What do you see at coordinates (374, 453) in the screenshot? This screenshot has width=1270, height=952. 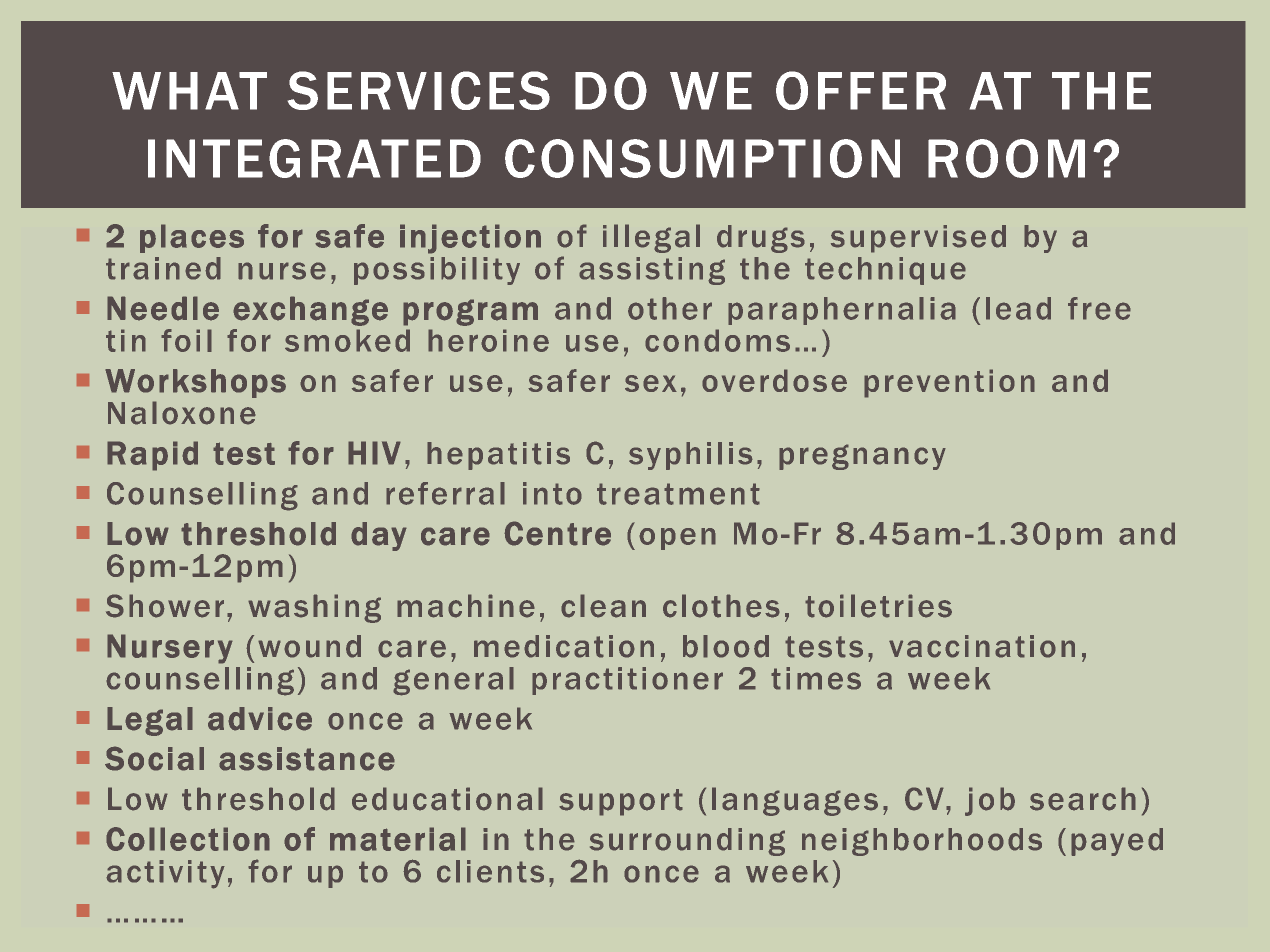 I see `HIV` at bounding box center [374, 453].
